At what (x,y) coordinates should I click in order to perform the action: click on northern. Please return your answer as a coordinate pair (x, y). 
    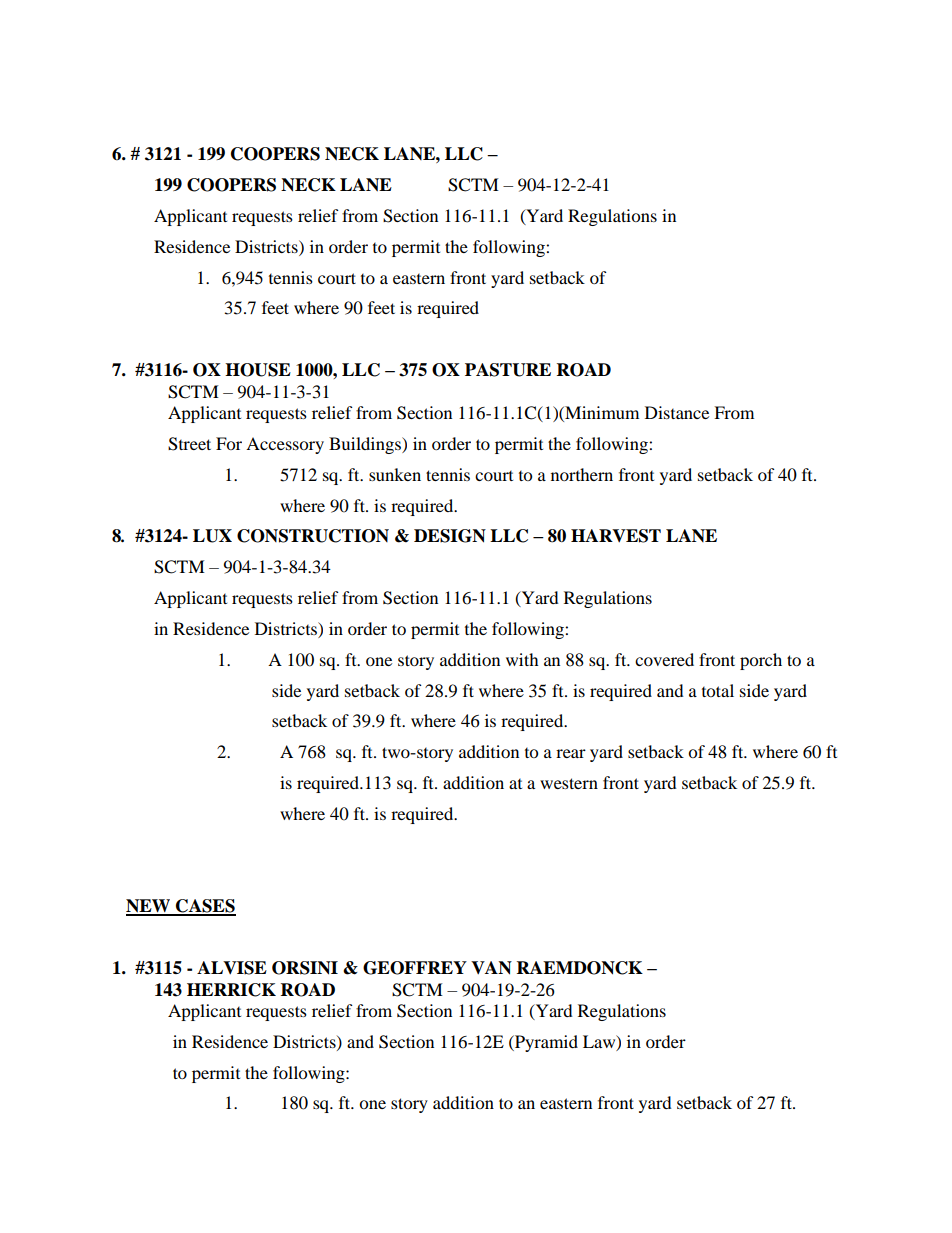
    Looking at the image, I should click on (582, 474).
